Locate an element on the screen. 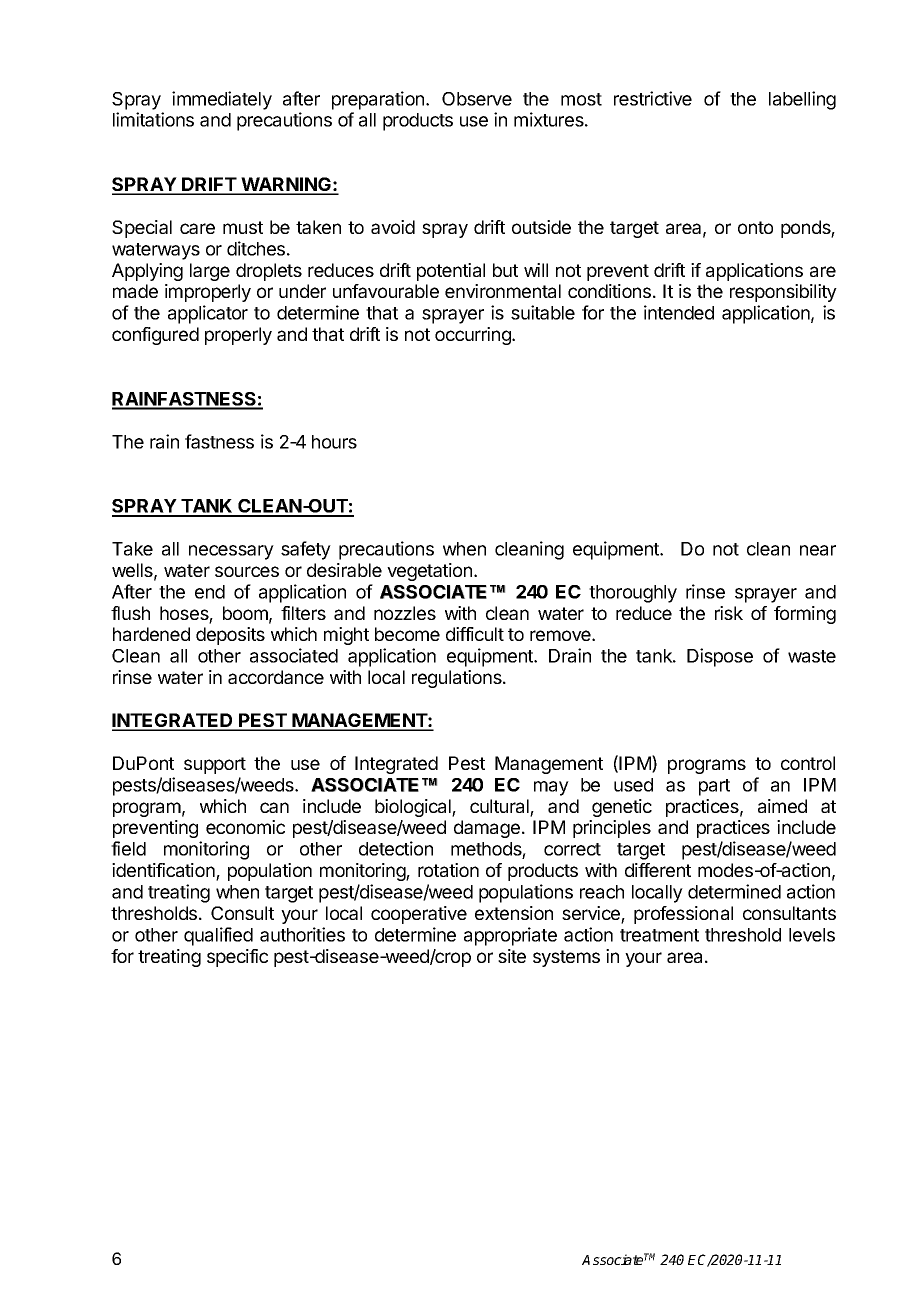 This screenshot has height=1308, width=924. labelling is located at coordinates (802, 100).
